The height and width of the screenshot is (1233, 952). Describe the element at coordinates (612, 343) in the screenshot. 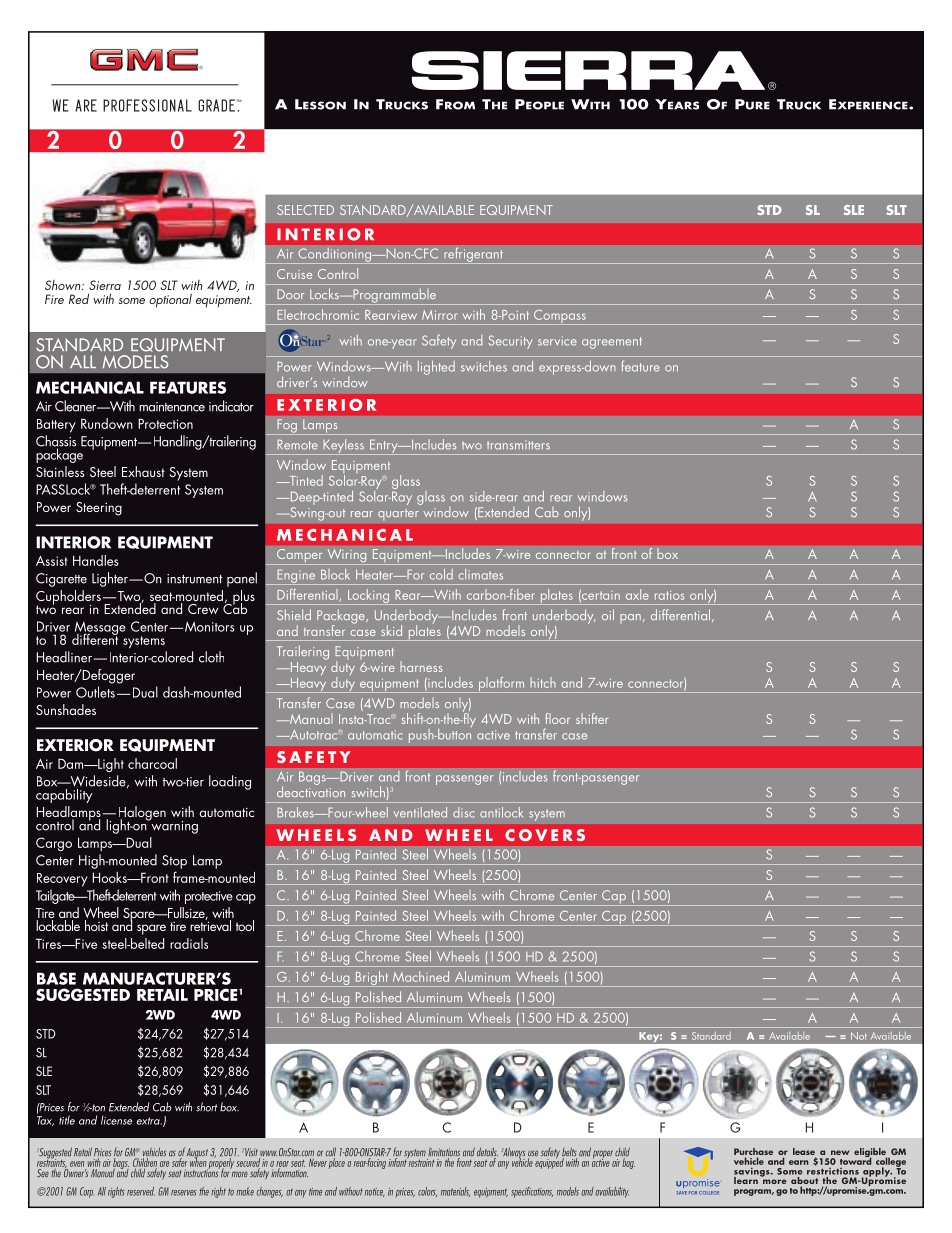

I see `agreement` at that location.
